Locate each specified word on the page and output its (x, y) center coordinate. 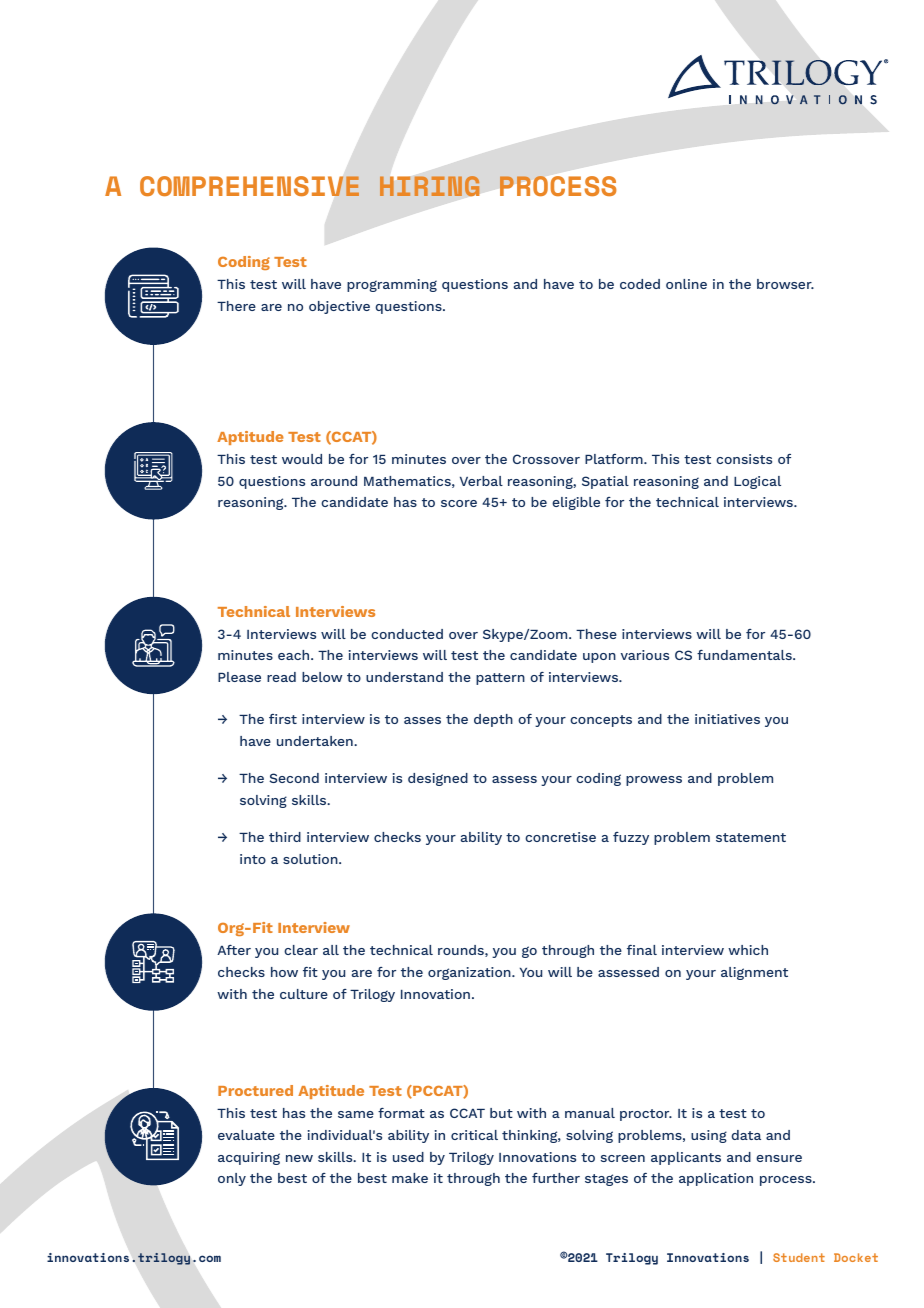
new (299, 1158)
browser (785, 284)
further (556, 1178)
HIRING (429, 186)
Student (799, 1257)
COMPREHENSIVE (249, 186)
